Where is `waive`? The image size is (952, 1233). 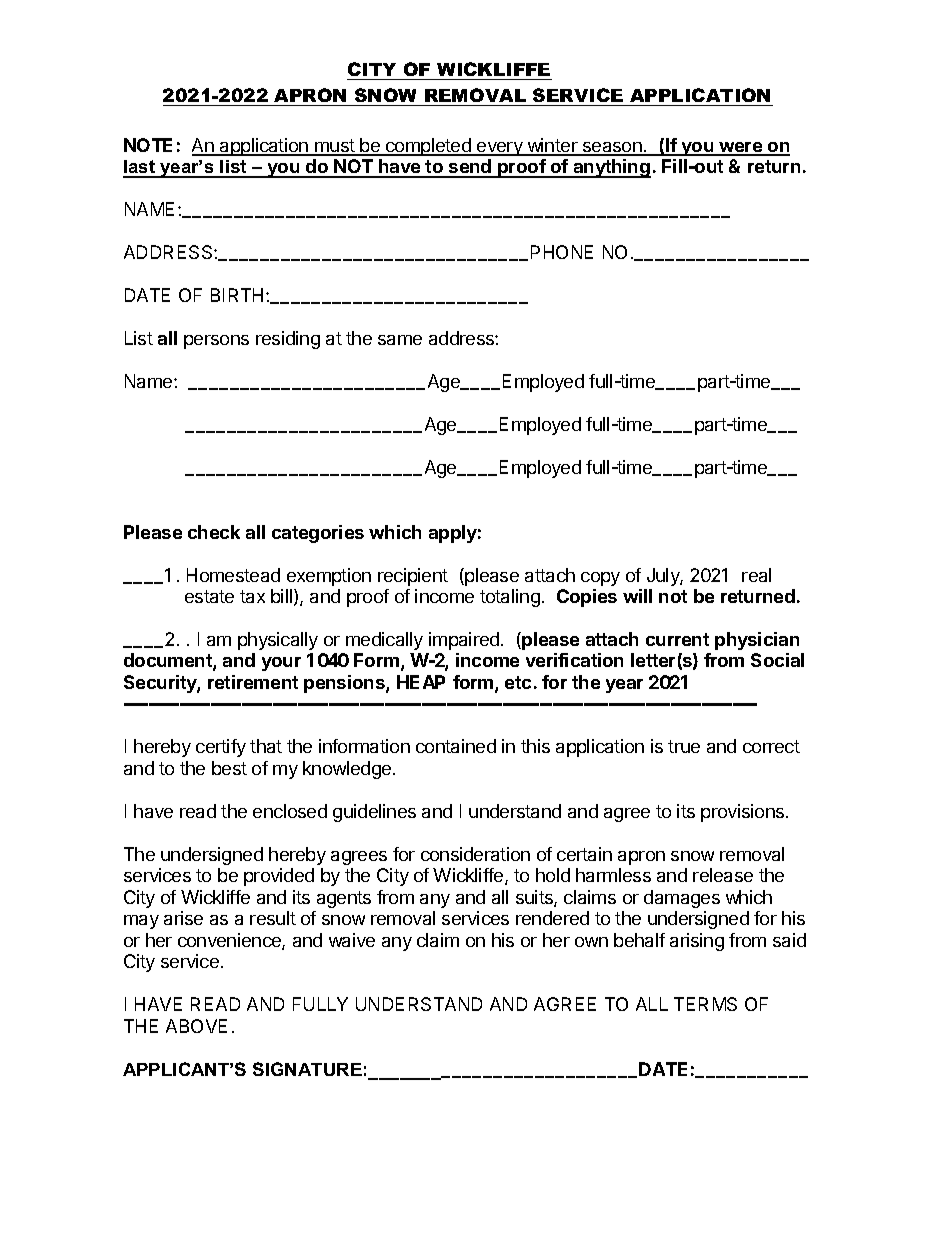 waive is located at coordinates (352, 940).
